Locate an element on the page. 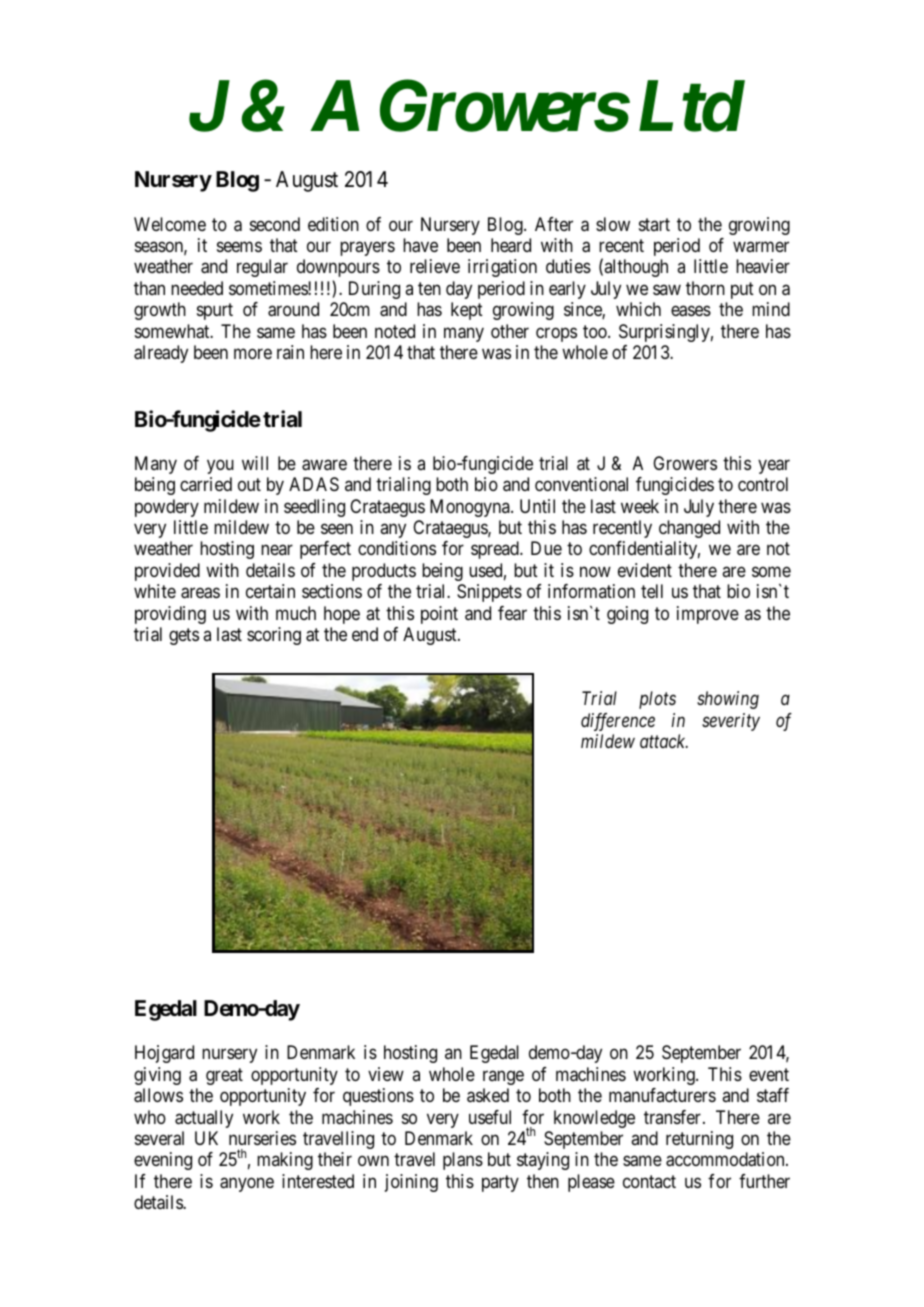 Image resolution: width=924 pixels, height=1307 pixels. gets is located at coordinates (184, 636).
